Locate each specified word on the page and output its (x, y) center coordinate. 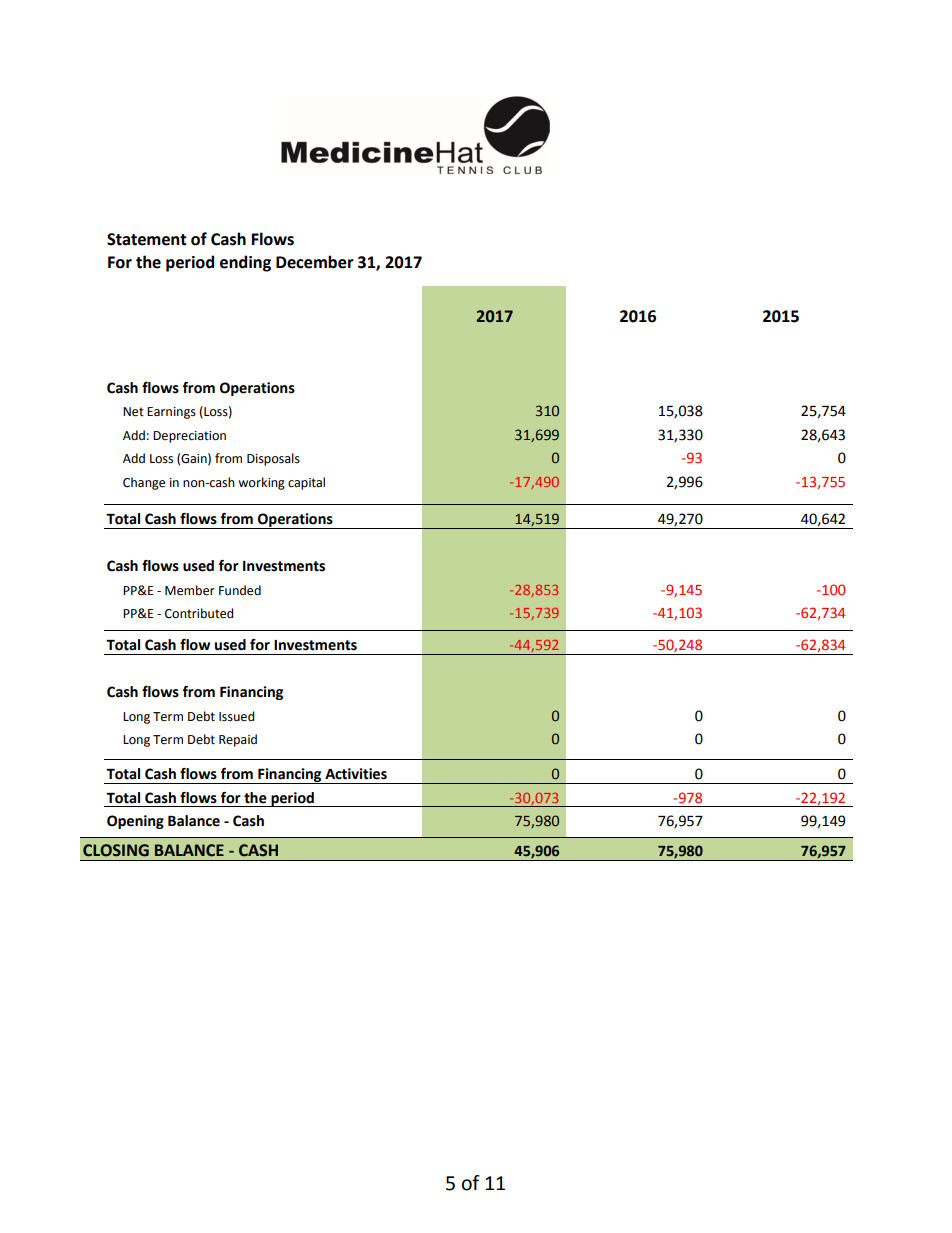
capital (306, 483)
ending (245, 263)
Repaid (238, 740)
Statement (147, 239)
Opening (135, 822)
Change (144, 483)
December (315, 262)
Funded (240, 590)
